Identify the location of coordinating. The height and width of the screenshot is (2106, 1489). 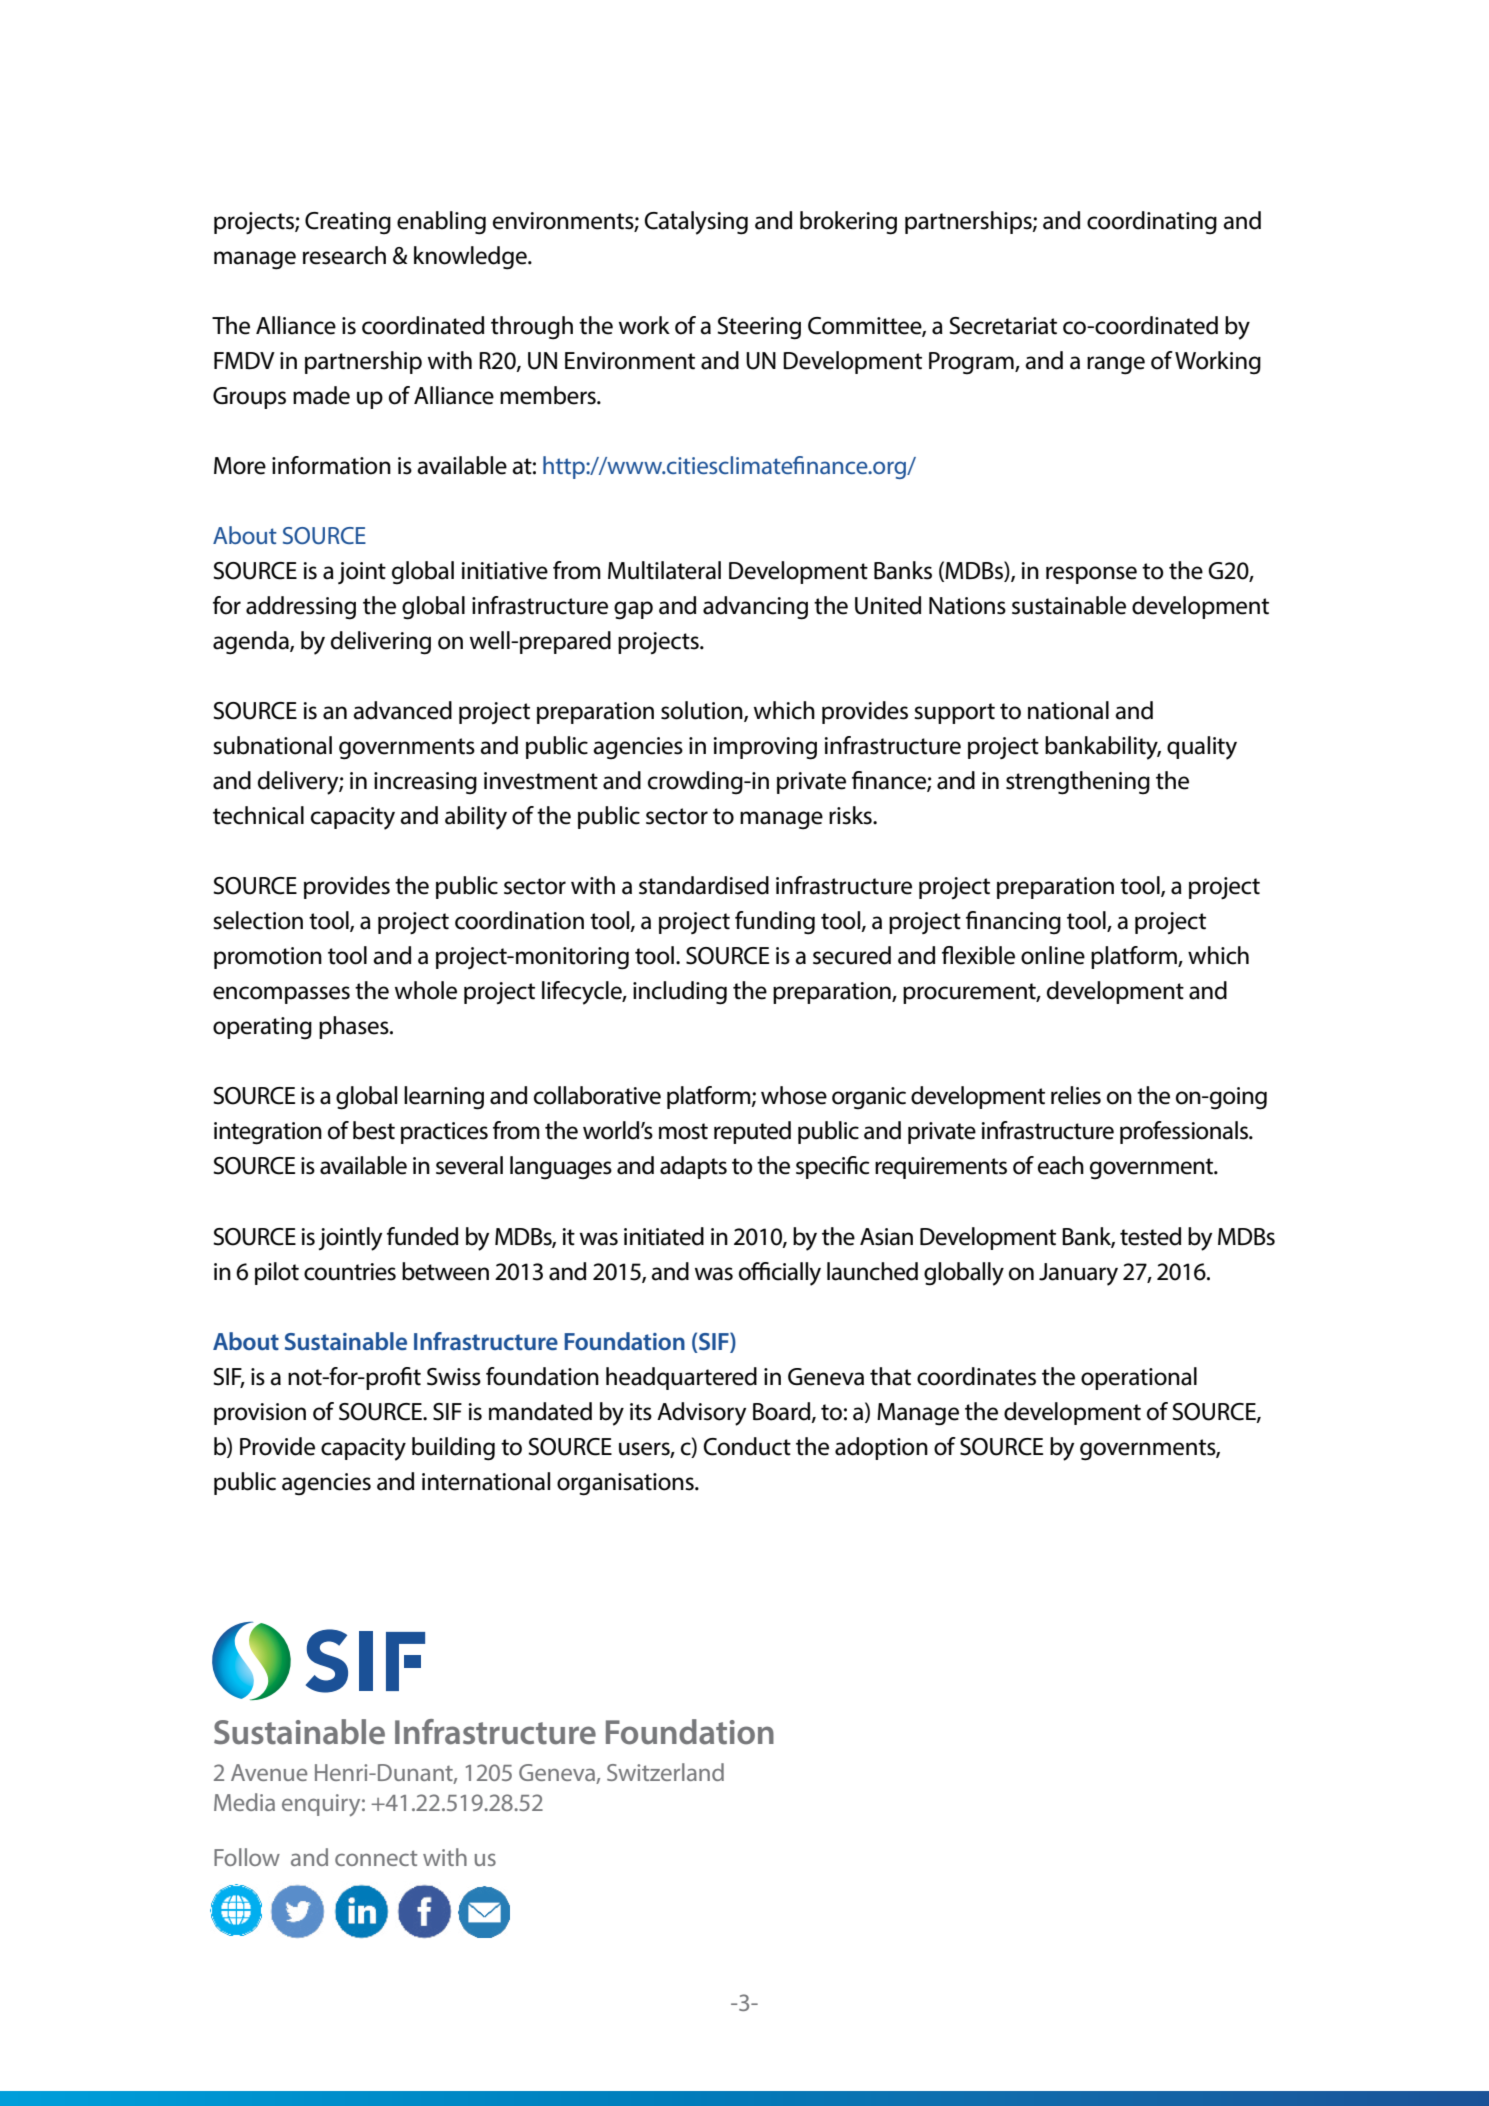
(1152, 222).
